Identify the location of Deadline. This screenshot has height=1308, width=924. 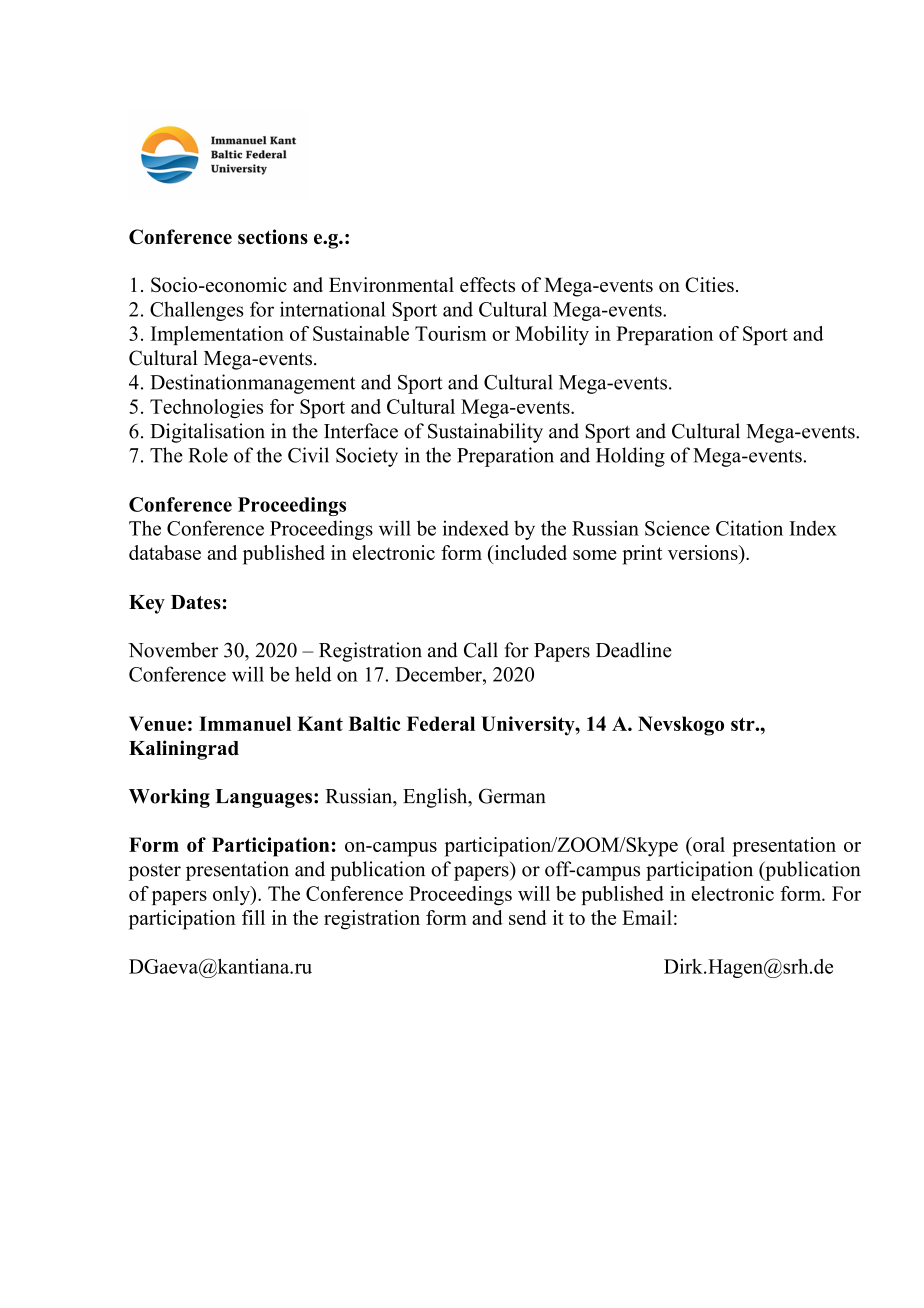
(634, 650).
